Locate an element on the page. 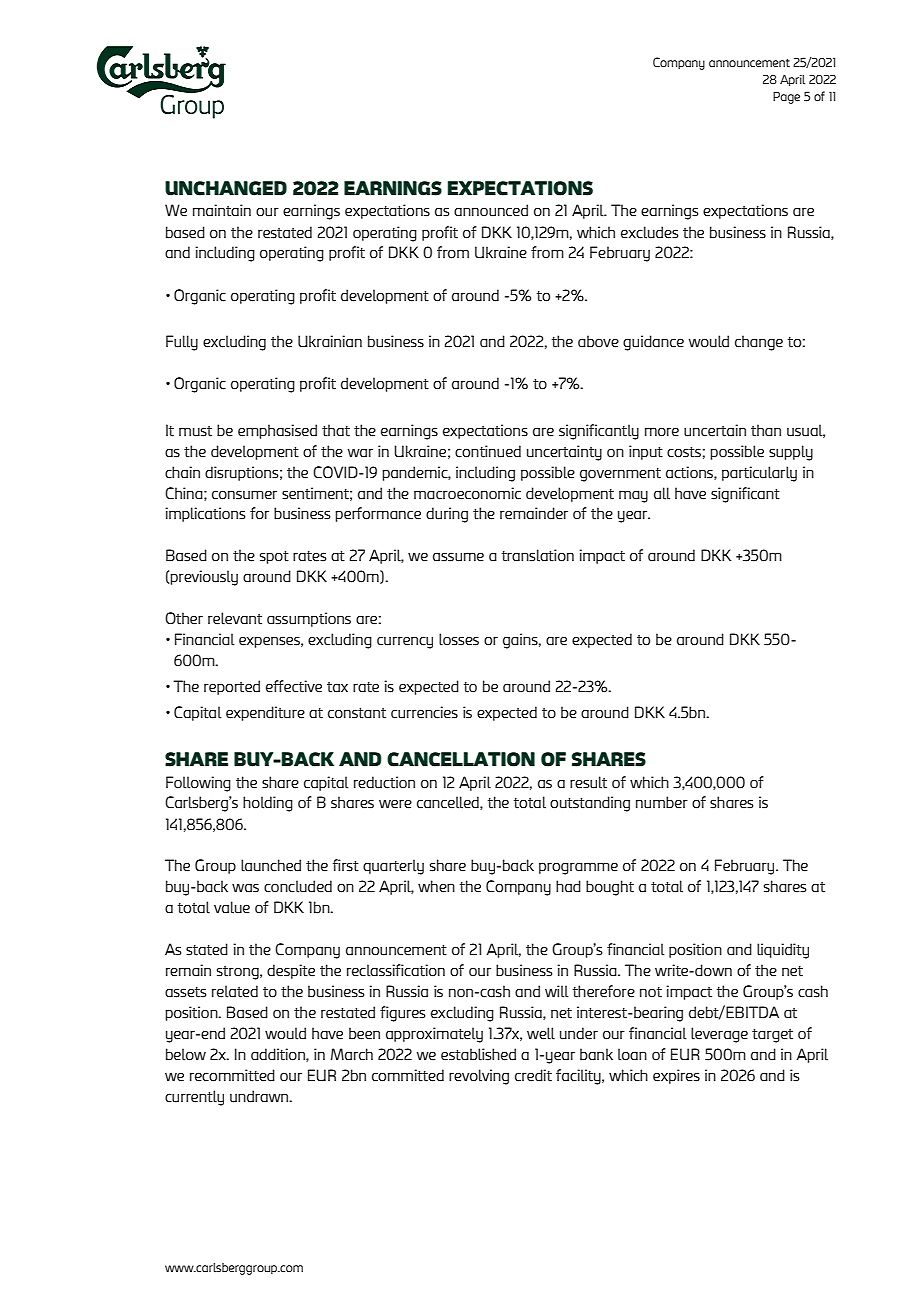 The image size is (924, 1308). was is located at coordinates (245, 888).
